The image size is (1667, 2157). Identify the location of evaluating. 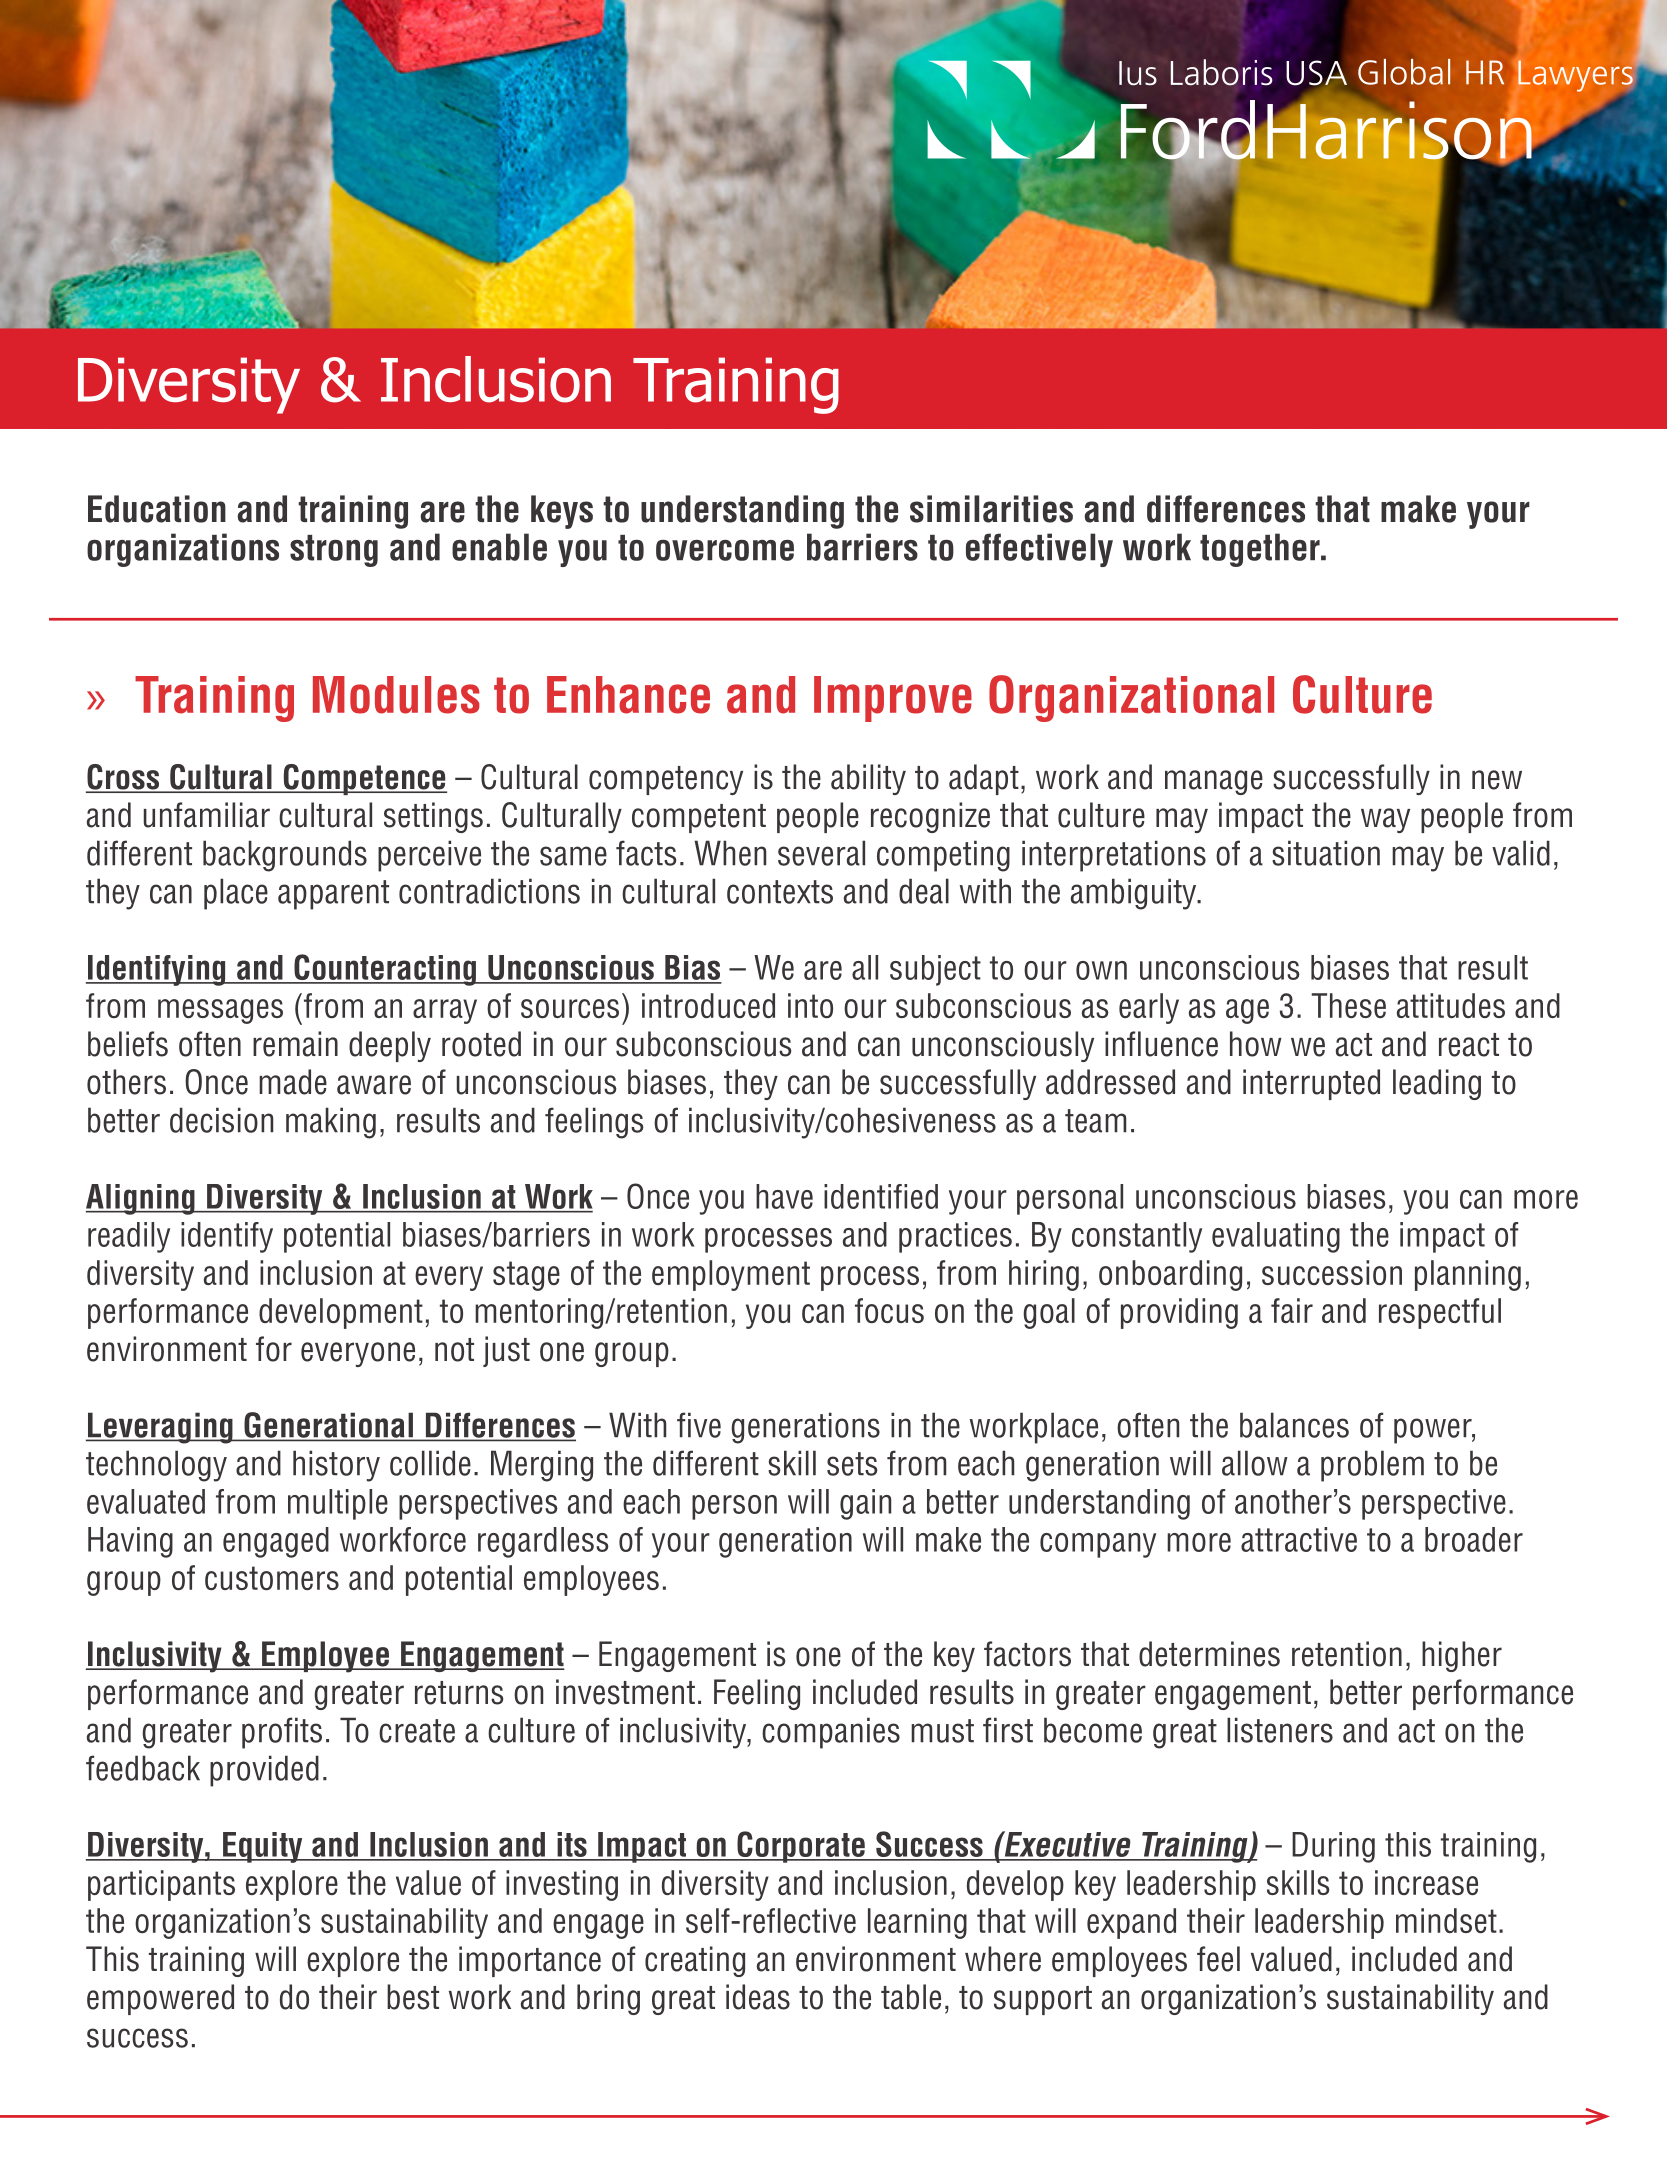
(1276, 1237).
